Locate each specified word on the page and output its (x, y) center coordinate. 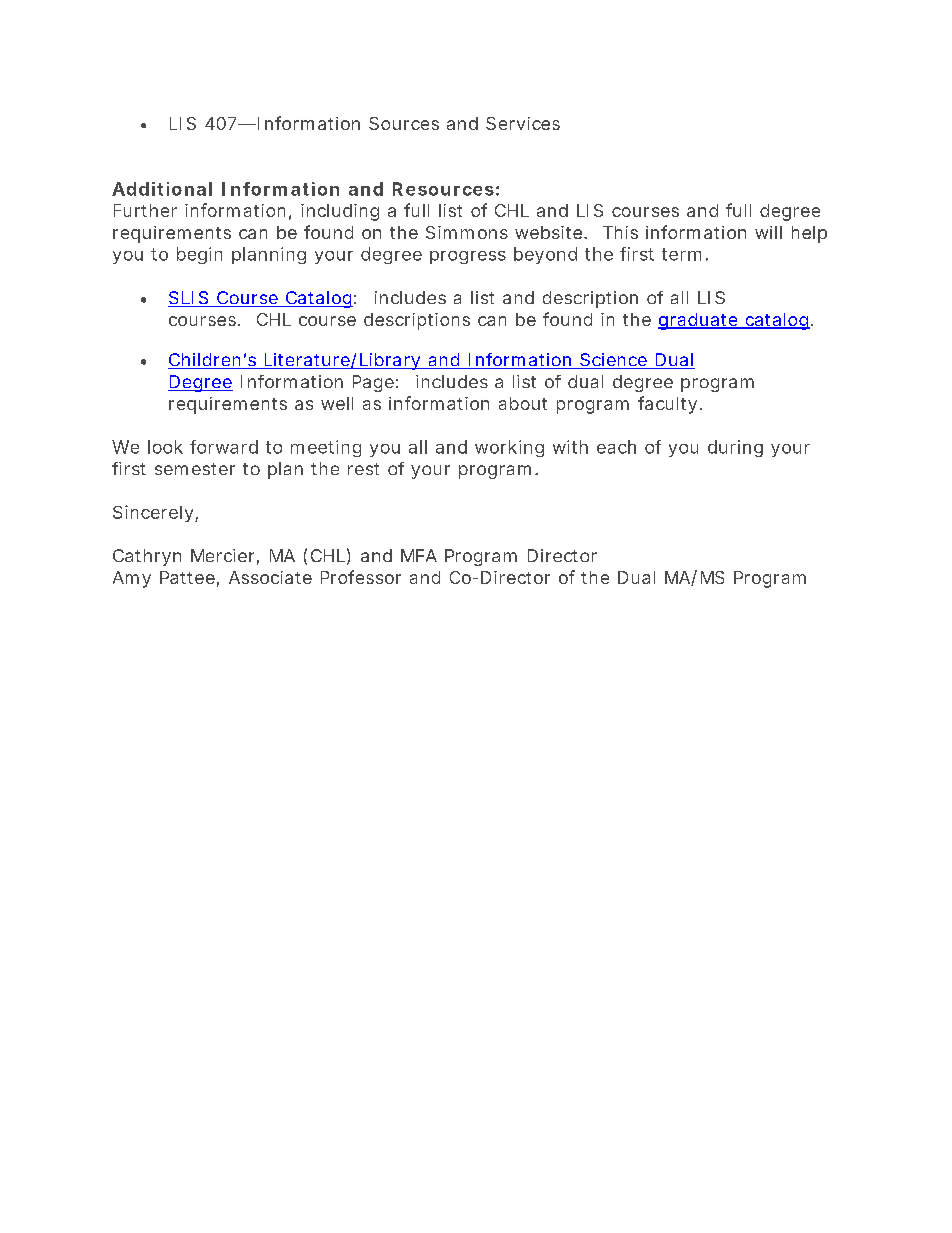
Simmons (467, 232)
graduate (699, 321)
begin (199, 255)
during (735, 448)
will (768, 232)
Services (523, 123)
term (681, 254)
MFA (419, 555)
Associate (270, 577)
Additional (162, 189)
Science (613, 361)
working (509, 448)
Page (373, 383)
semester (195, 469)
